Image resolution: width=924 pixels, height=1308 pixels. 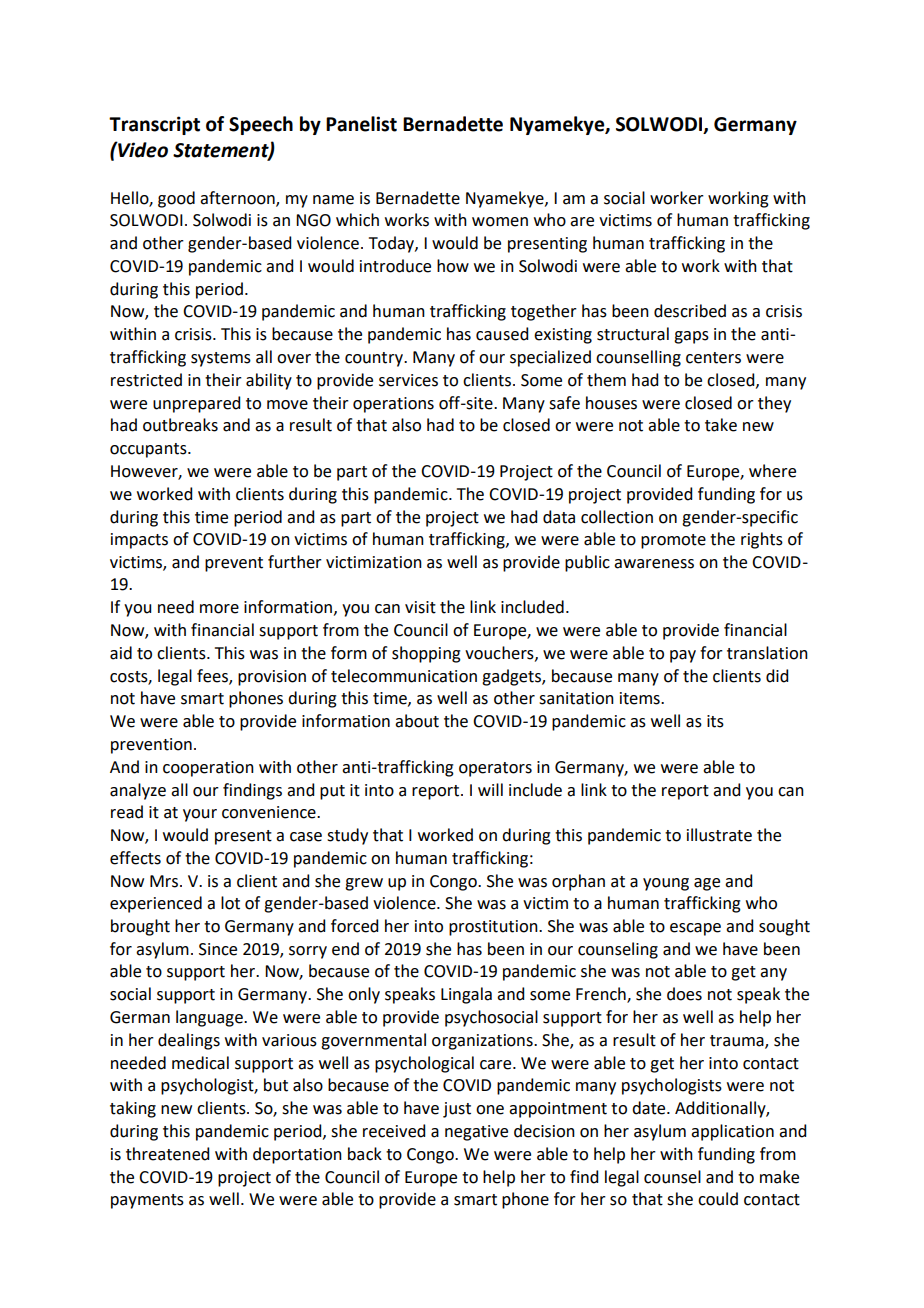 I want to click on good, so click(x=176, y=199).
